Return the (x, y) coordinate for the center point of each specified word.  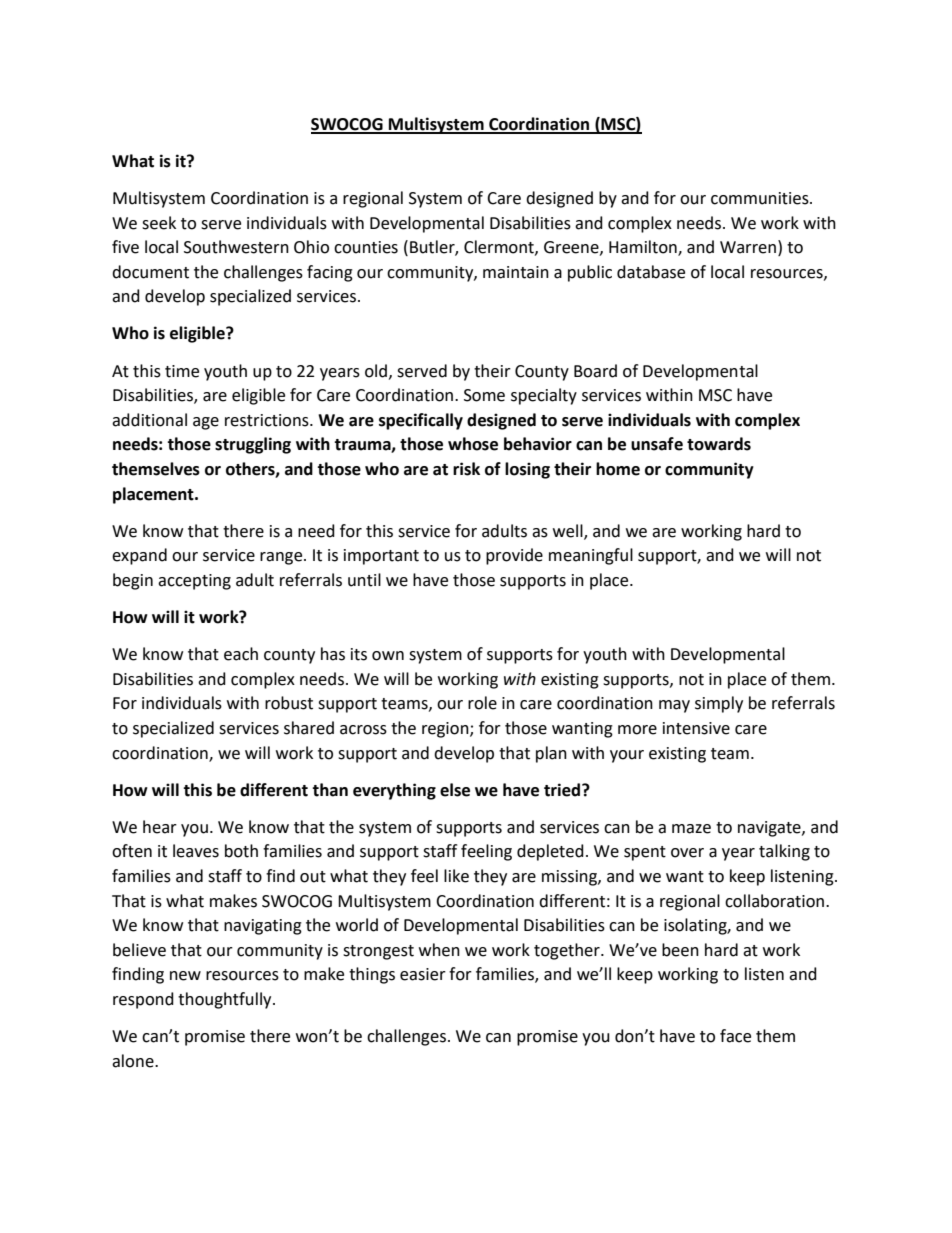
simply (719, 704)
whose (473, 444)
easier (423, 974)
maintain (516, 272)
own (388, 656)
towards (719, 444)
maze (691, 829)
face (735, 1036)
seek (159, 223)
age (206, 423)
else (455, 790)
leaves (196, 851)
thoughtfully (226, 1000)
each (241, 654)
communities (761, 198)
